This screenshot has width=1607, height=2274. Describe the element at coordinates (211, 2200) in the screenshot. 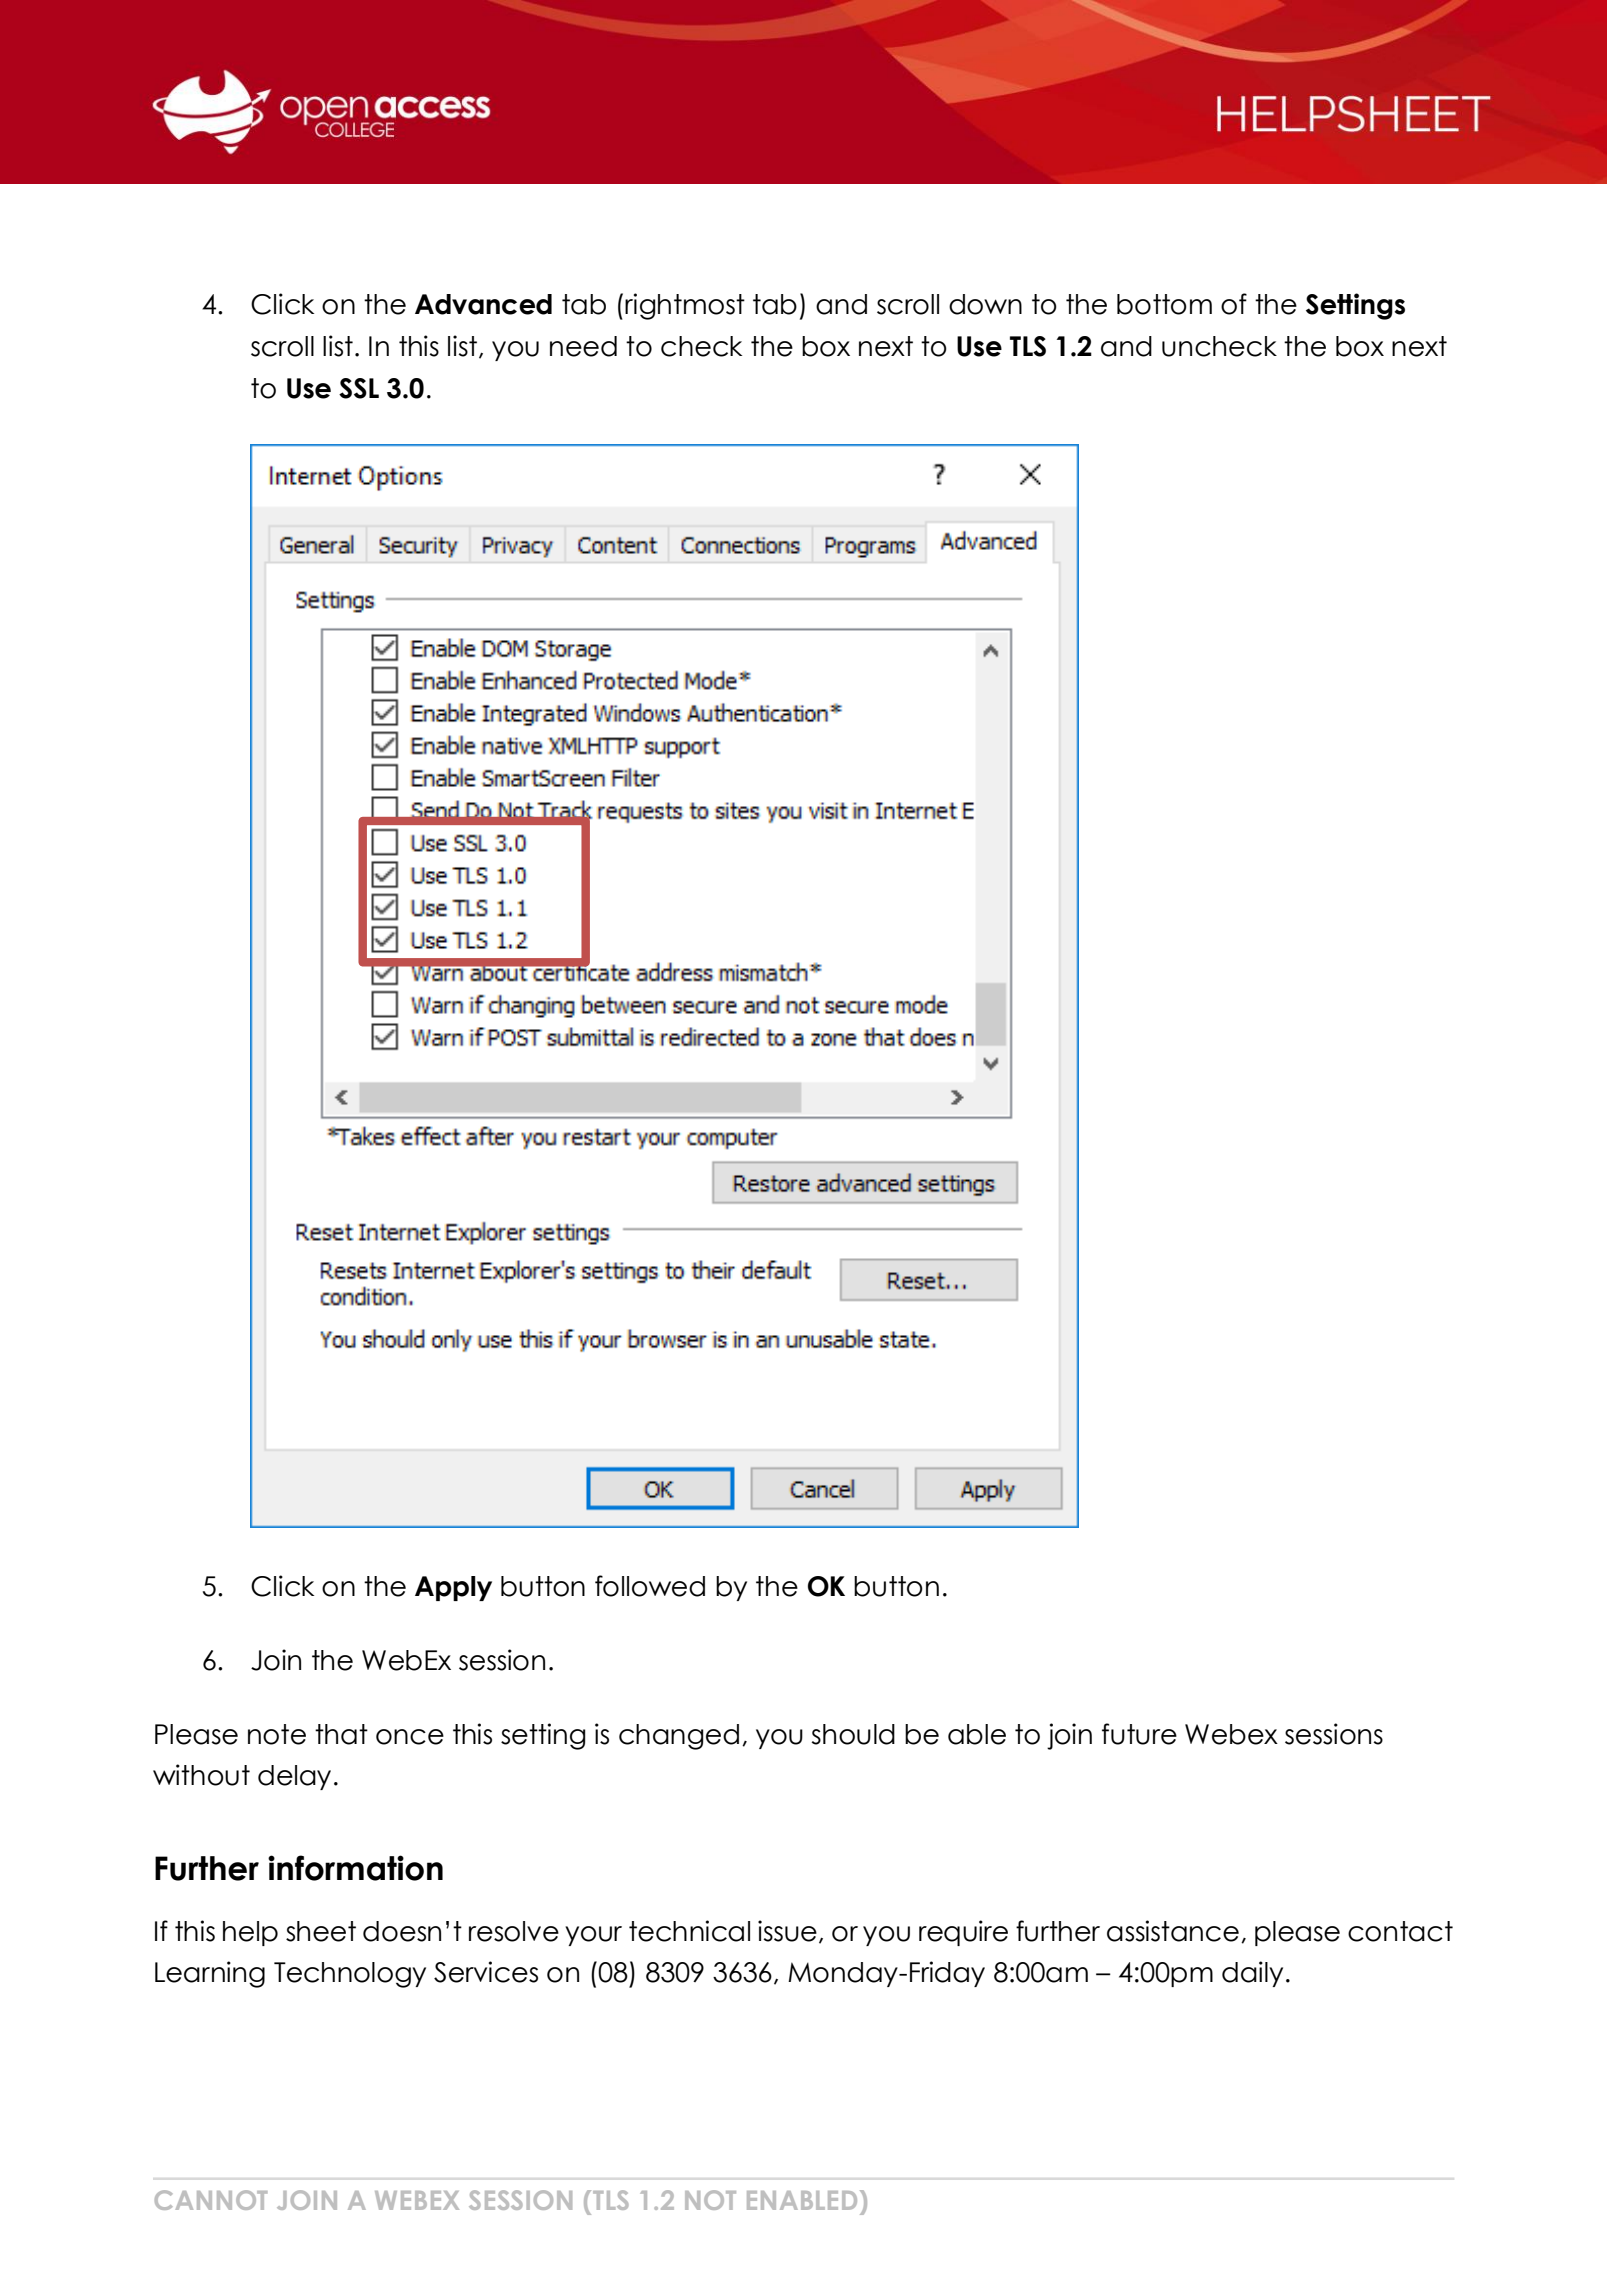

I see `CANNOT` at that location.
